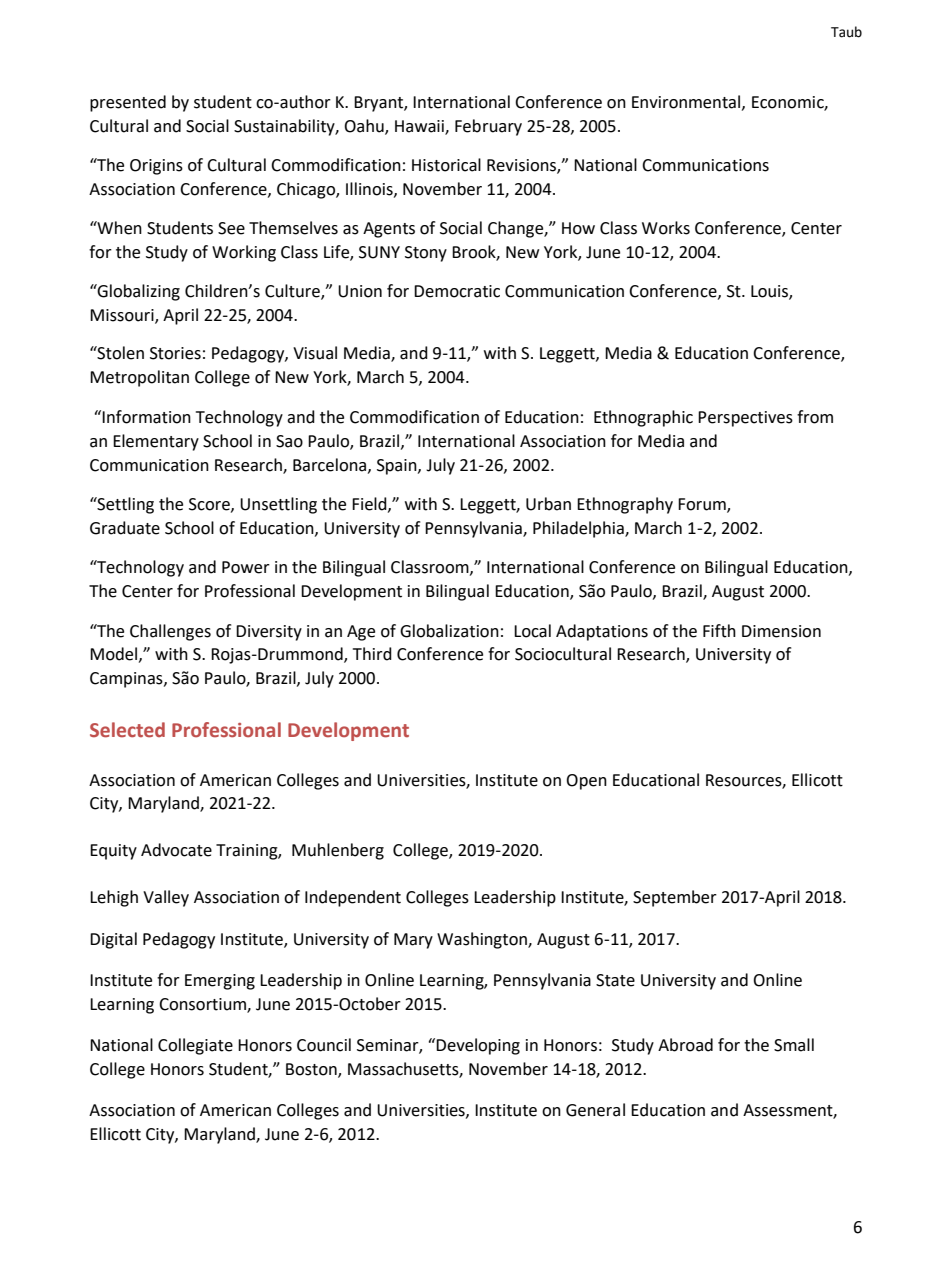  Describe the element at coordinates (586, 782) in the image. I see `Open` at that location.
